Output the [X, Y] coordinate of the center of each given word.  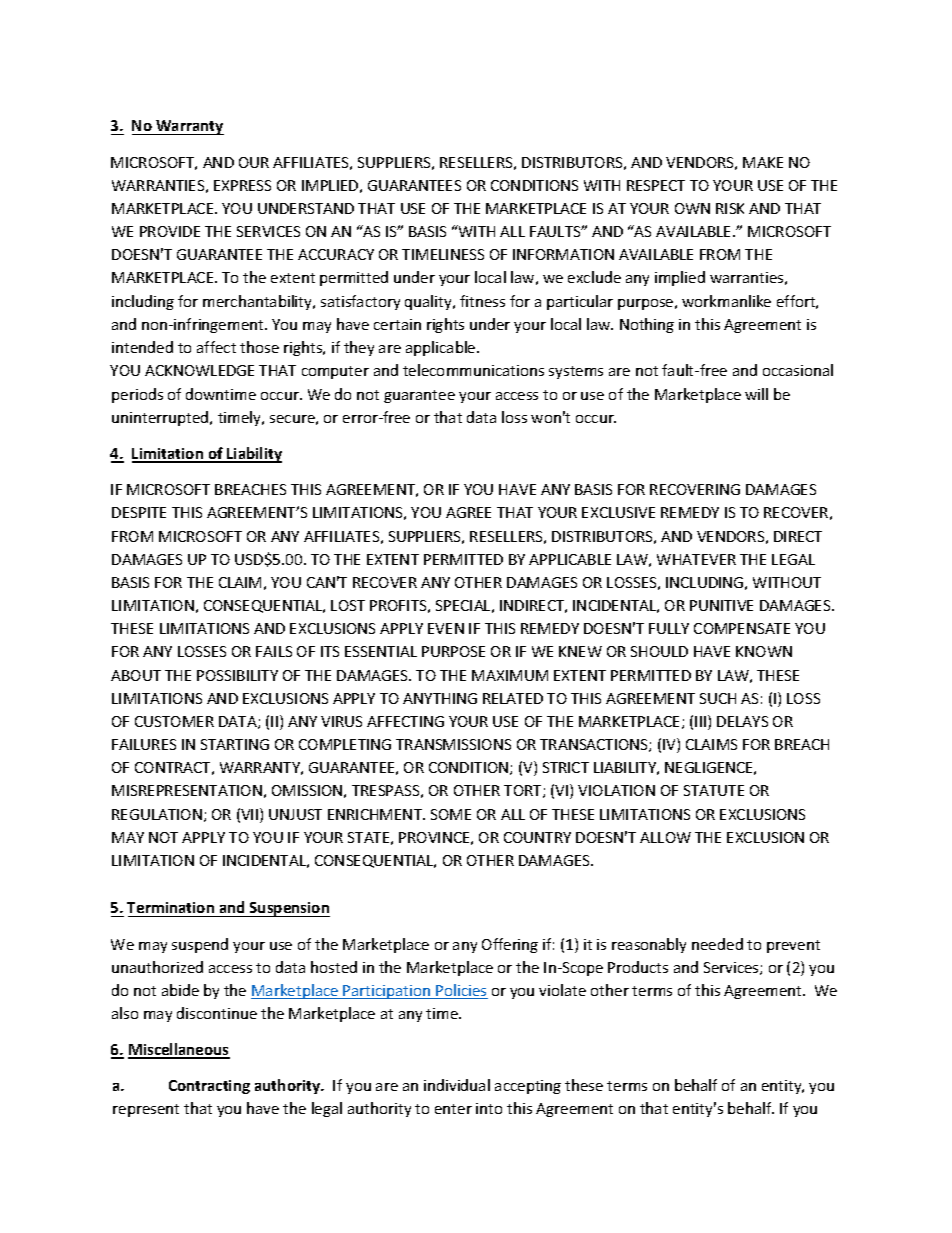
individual [457, 1085]
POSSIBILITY [237, 675]
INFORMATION [563, 254]
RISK [730, 208]
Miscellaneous [179, 1050]
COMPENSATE [742, 628]
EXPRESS [242, 185]
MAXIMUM [510, 675]
